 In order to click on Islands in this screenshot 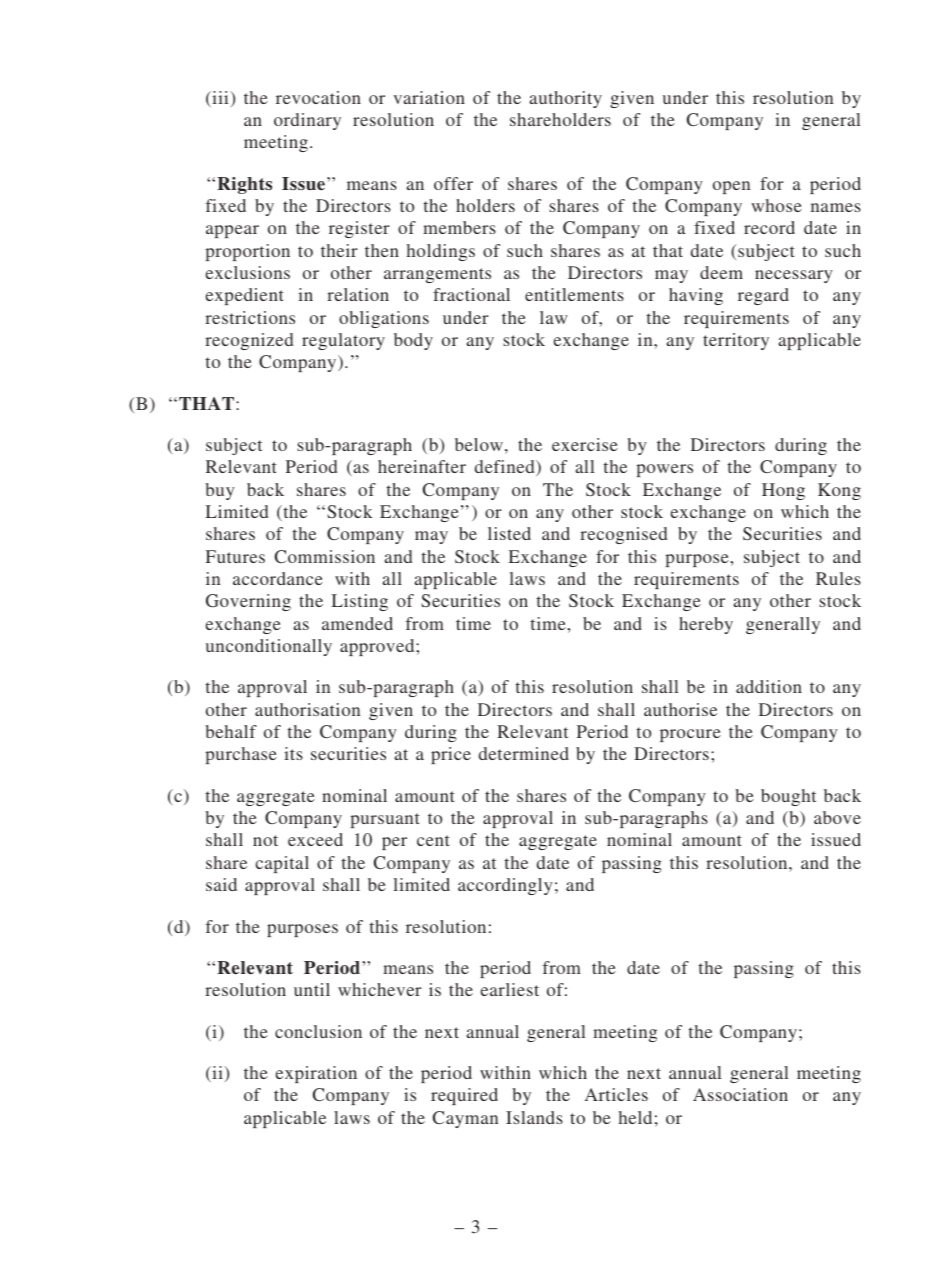, I will do `click(534, 1117)`.
